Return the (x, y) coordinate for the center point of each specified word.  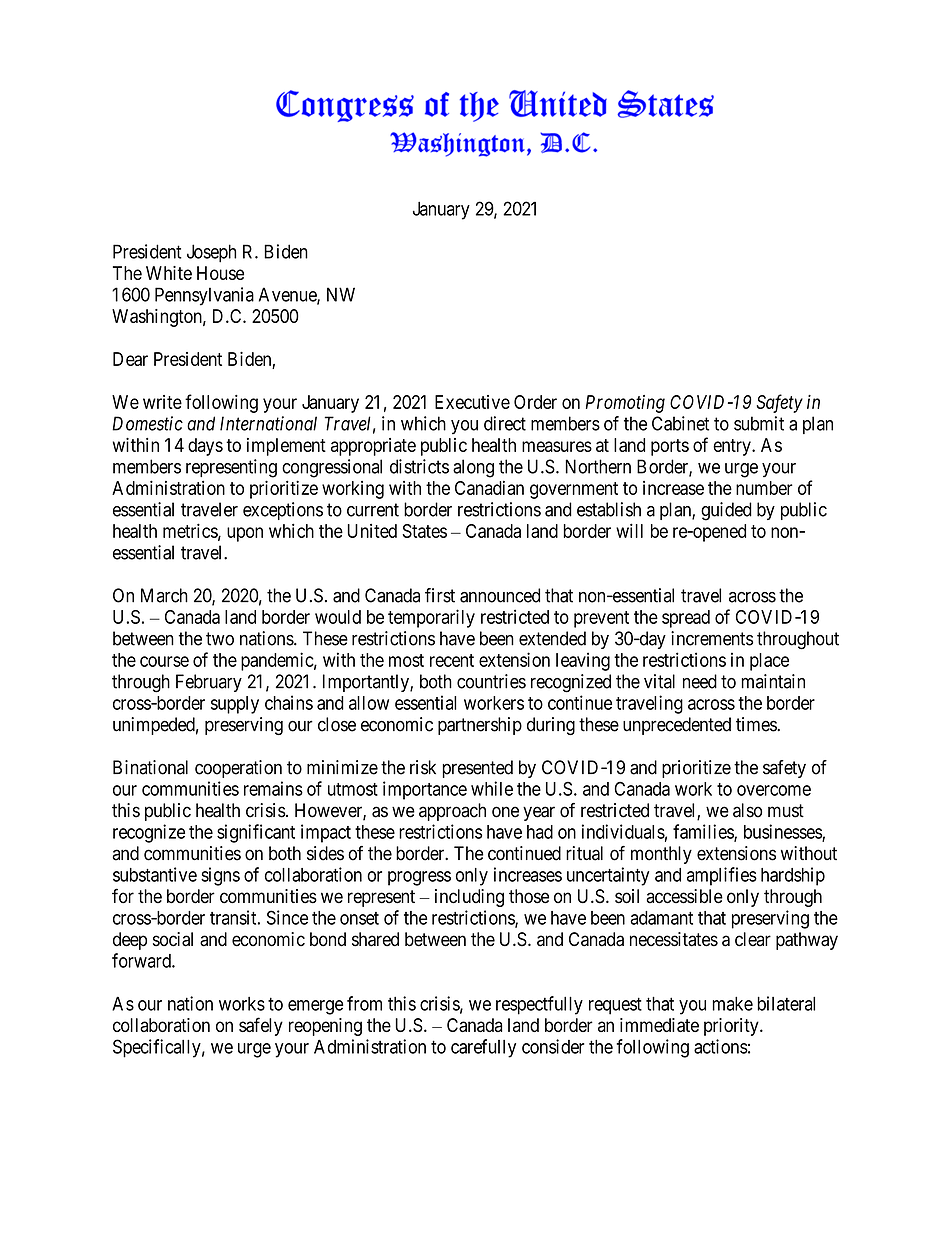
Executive (472, 402)
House (220, 273)
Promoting (625, 404)
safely (261, 1026)
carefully (483, 1048)
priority (732, 1027)
